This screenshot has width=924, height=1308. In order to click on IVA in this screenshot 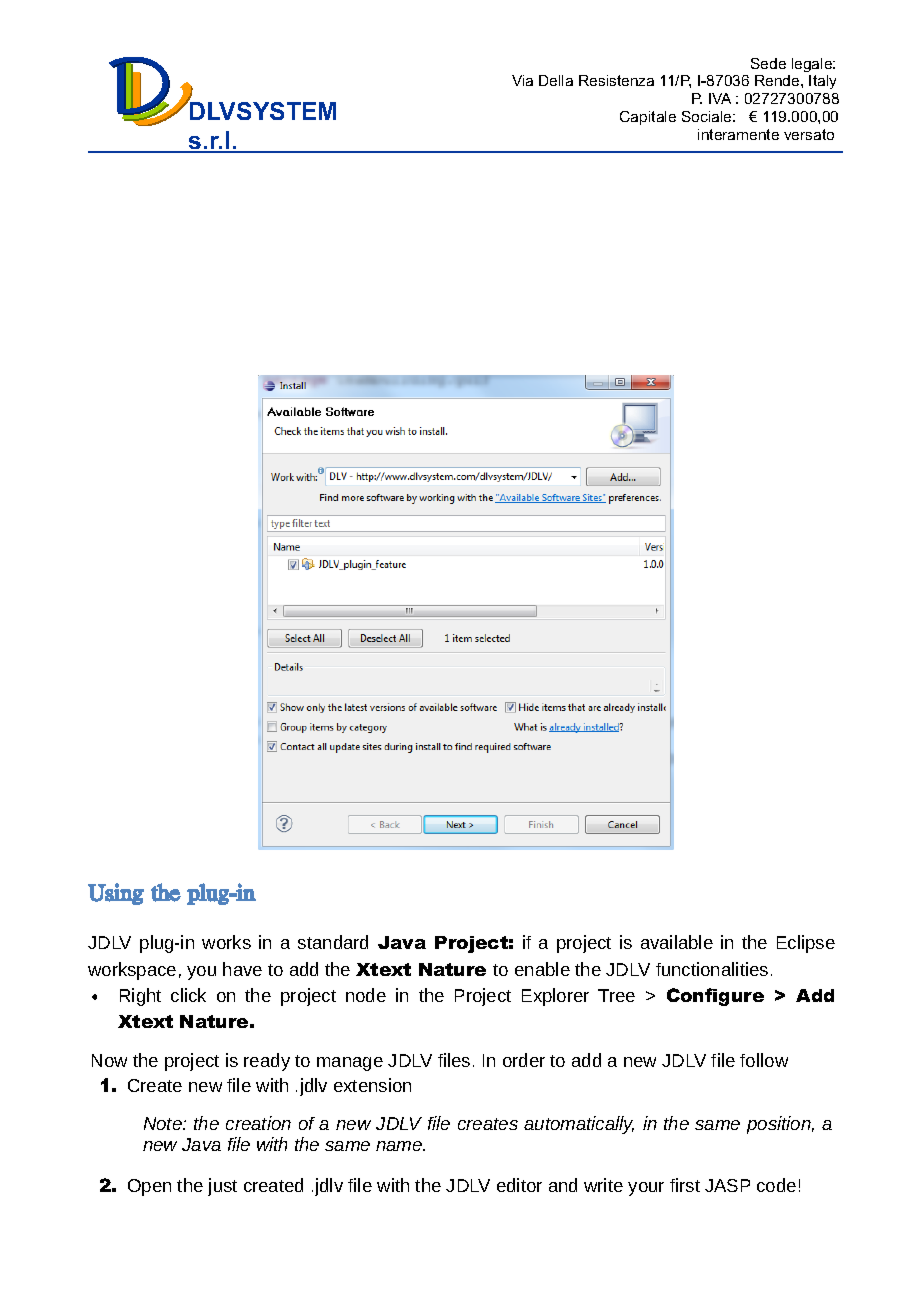, I will do `click(720, 98)`.
